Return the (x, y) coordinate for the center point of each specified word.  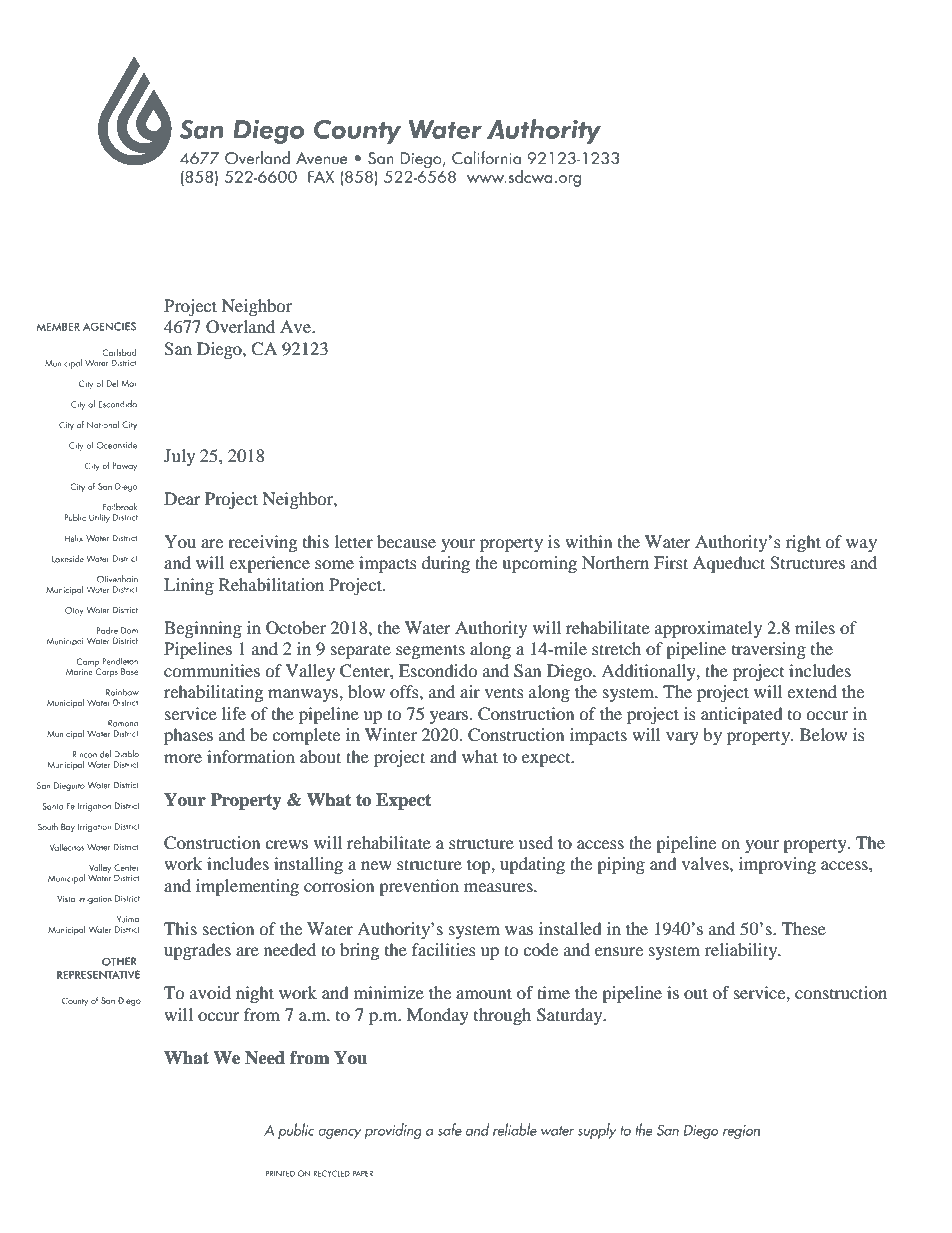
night (255, 994)
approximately (708, 629)
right (803, 543)
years (450, 717)
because (406, 541)
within (588, 541)
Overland (240, 327)
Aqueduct (729, 564)
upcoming (539, 564)
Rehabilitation (271, 584)
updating (532, 865)
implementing (247, 887)
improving (777, 865)
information (251, 756)
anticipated (742, 715)
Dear (182, 498)
